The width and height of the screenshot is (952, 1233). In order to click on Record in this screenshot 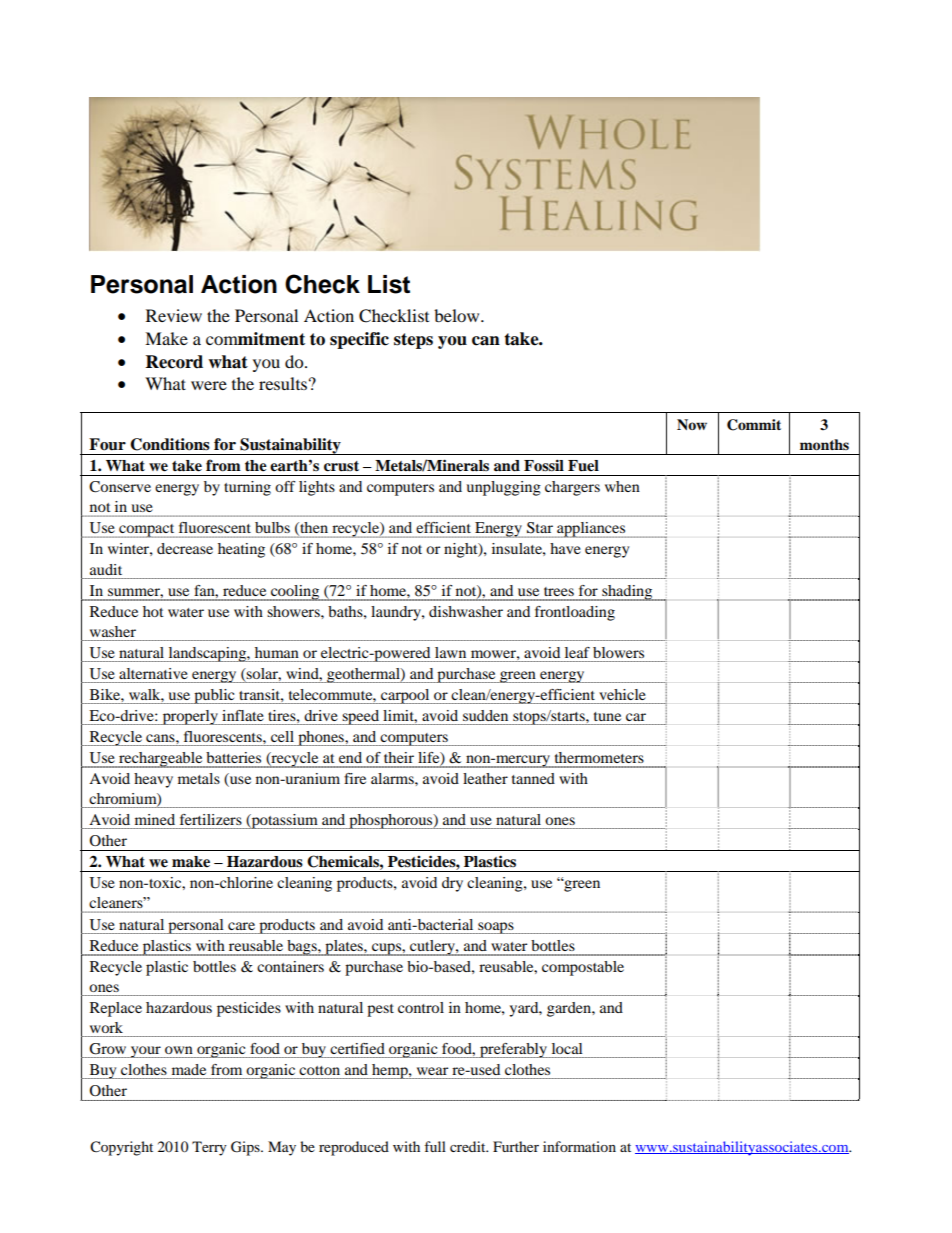, I will do `click(174, 362)`.
